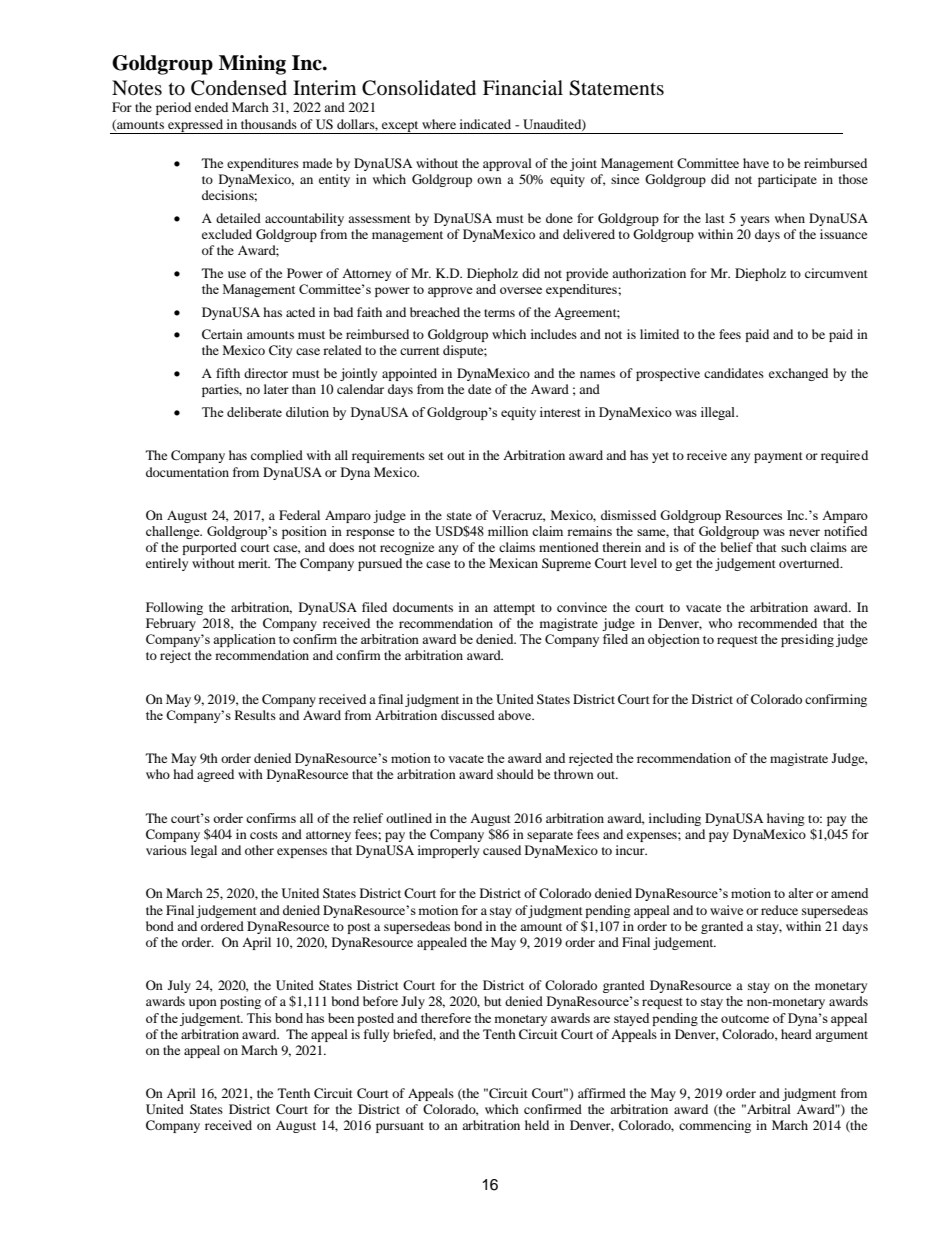  Describe the element at coordinates (239, 88) in the image. I see `Condensed` at that location.
